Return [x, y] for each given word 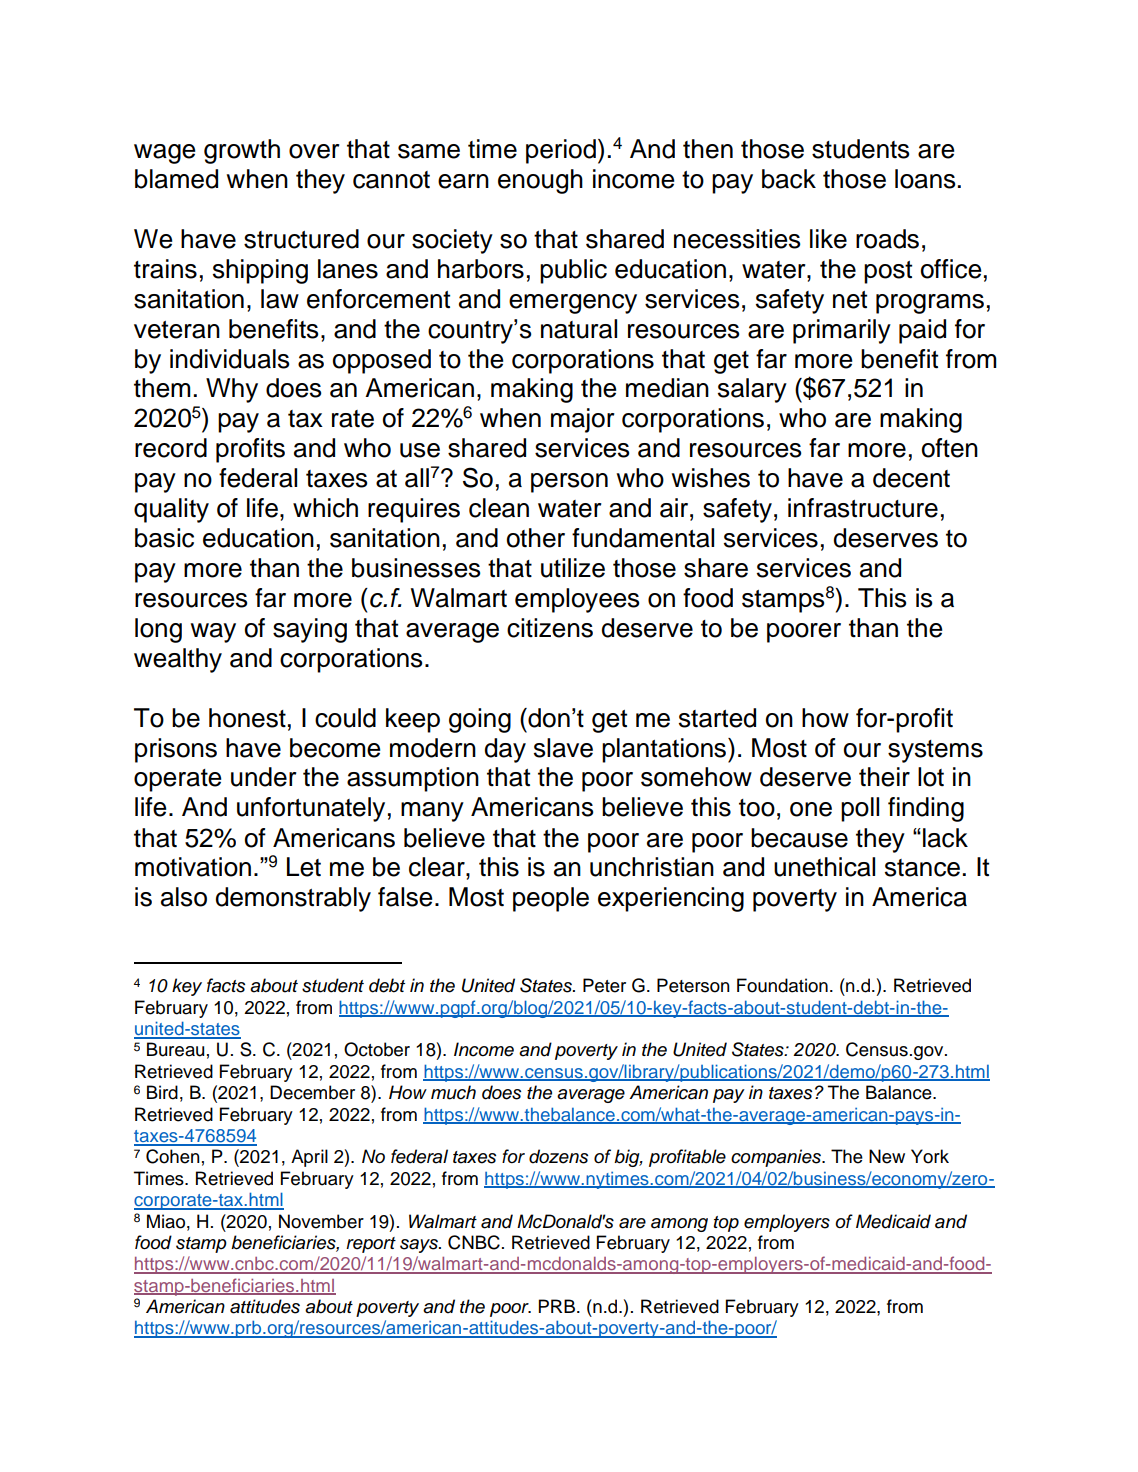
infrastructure [863, 508]
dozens [558, 1156]
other [536, 538]
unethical [824, 867]
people [551, 899]
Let [304, 867]
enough [540, 181]
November [321, 1221]
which [325, 508]
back [789, 179]
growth [242, 151]
